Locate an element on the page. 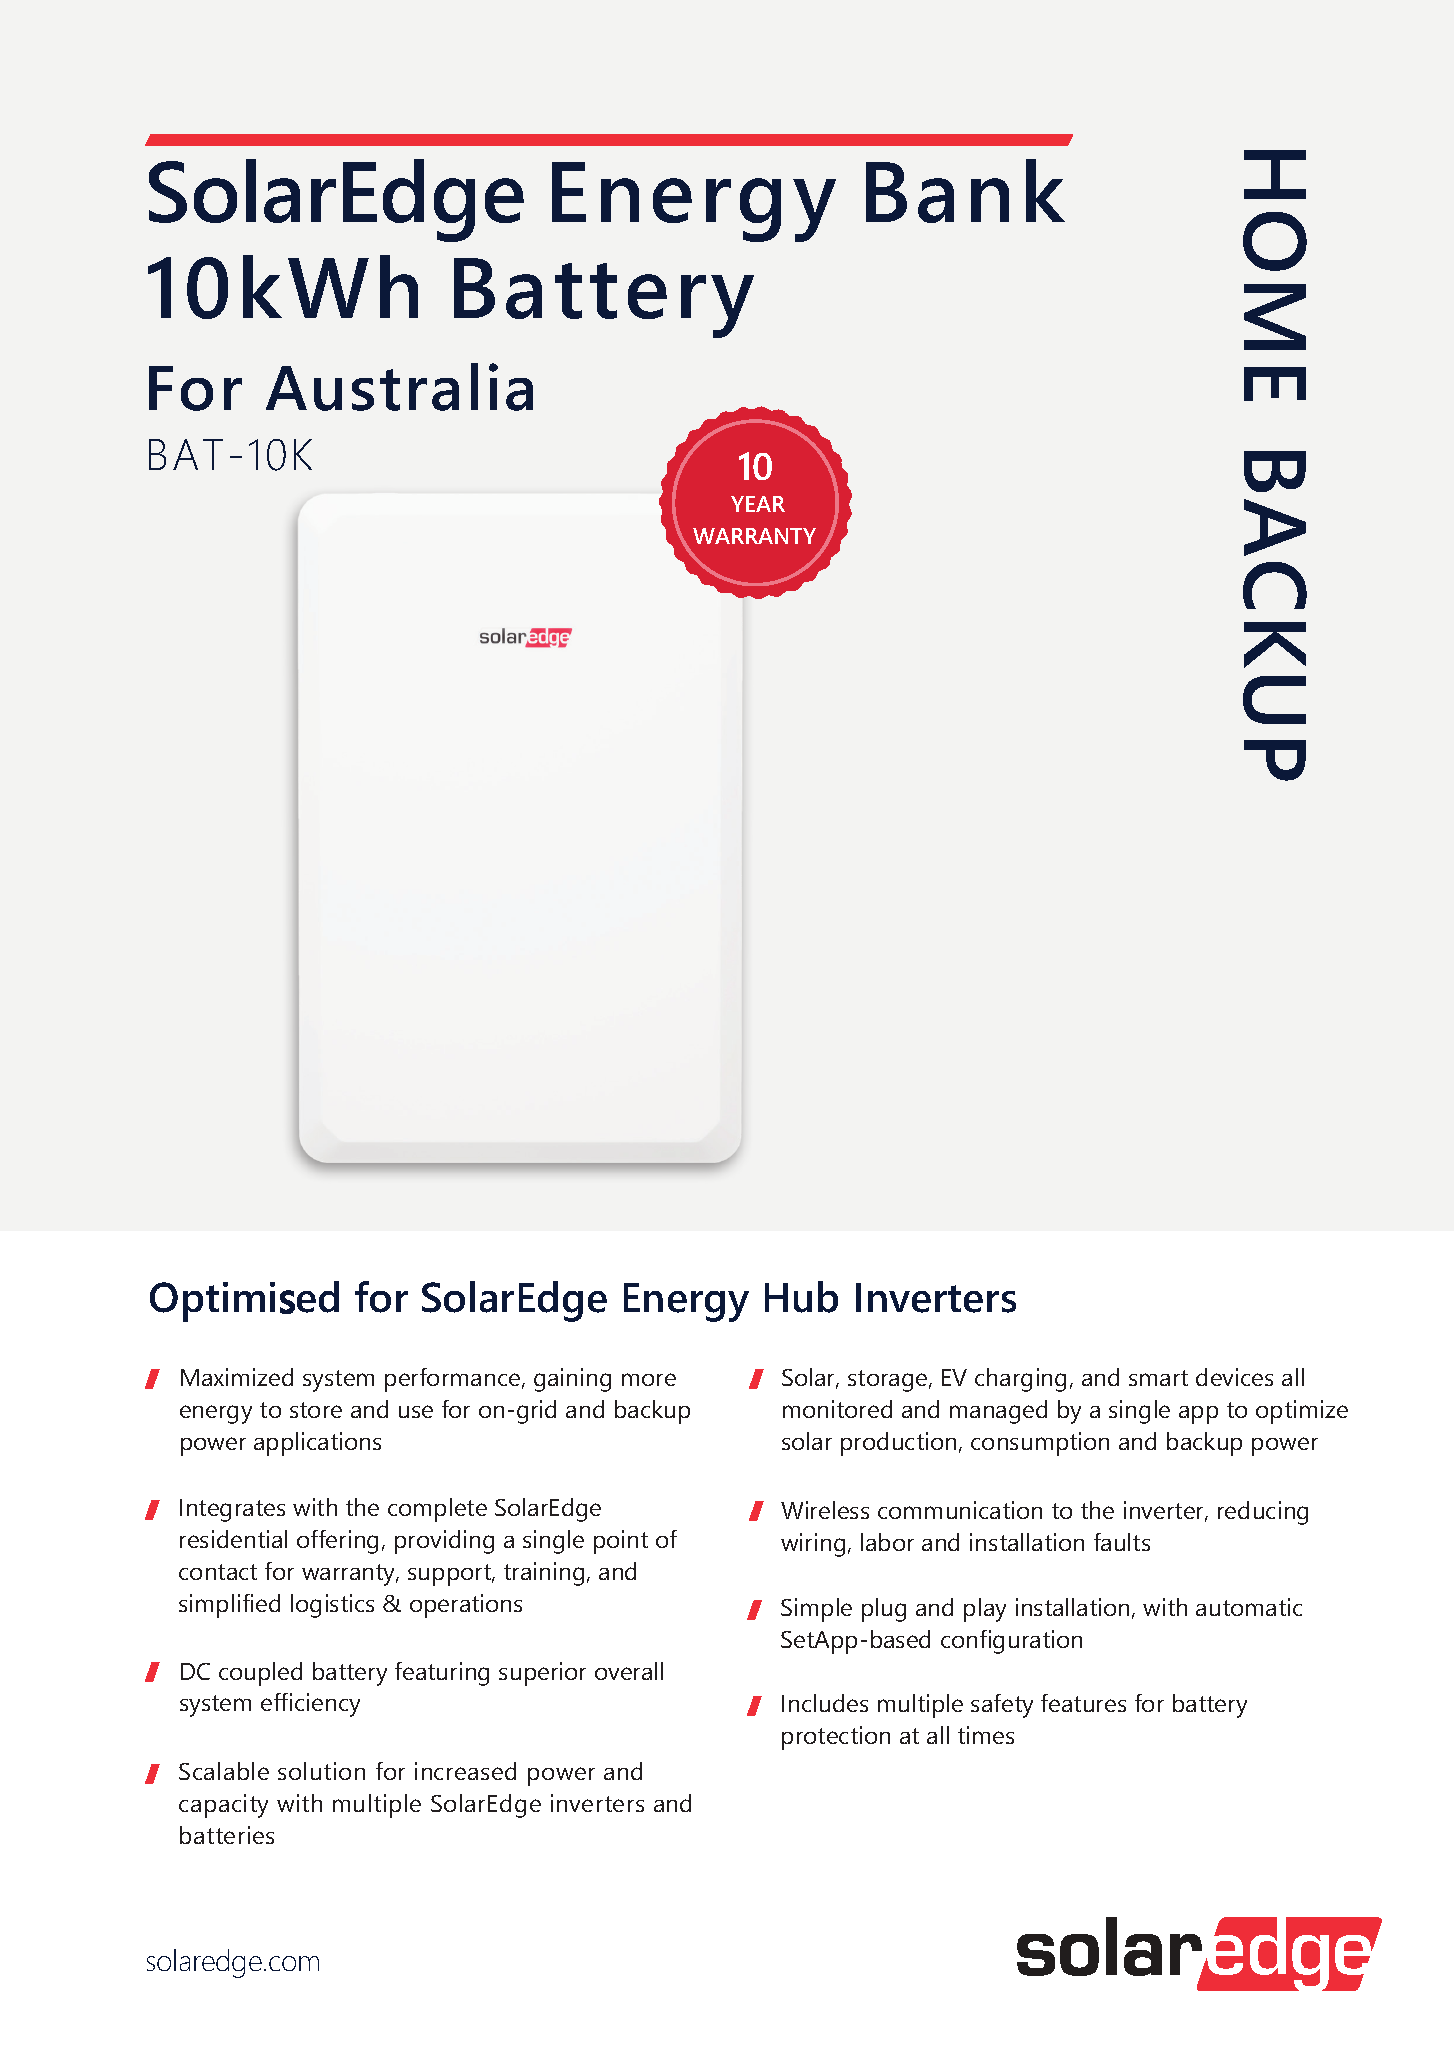 This page has width=1454, height=2056. smart is located at coordinates (1158, 1378).
